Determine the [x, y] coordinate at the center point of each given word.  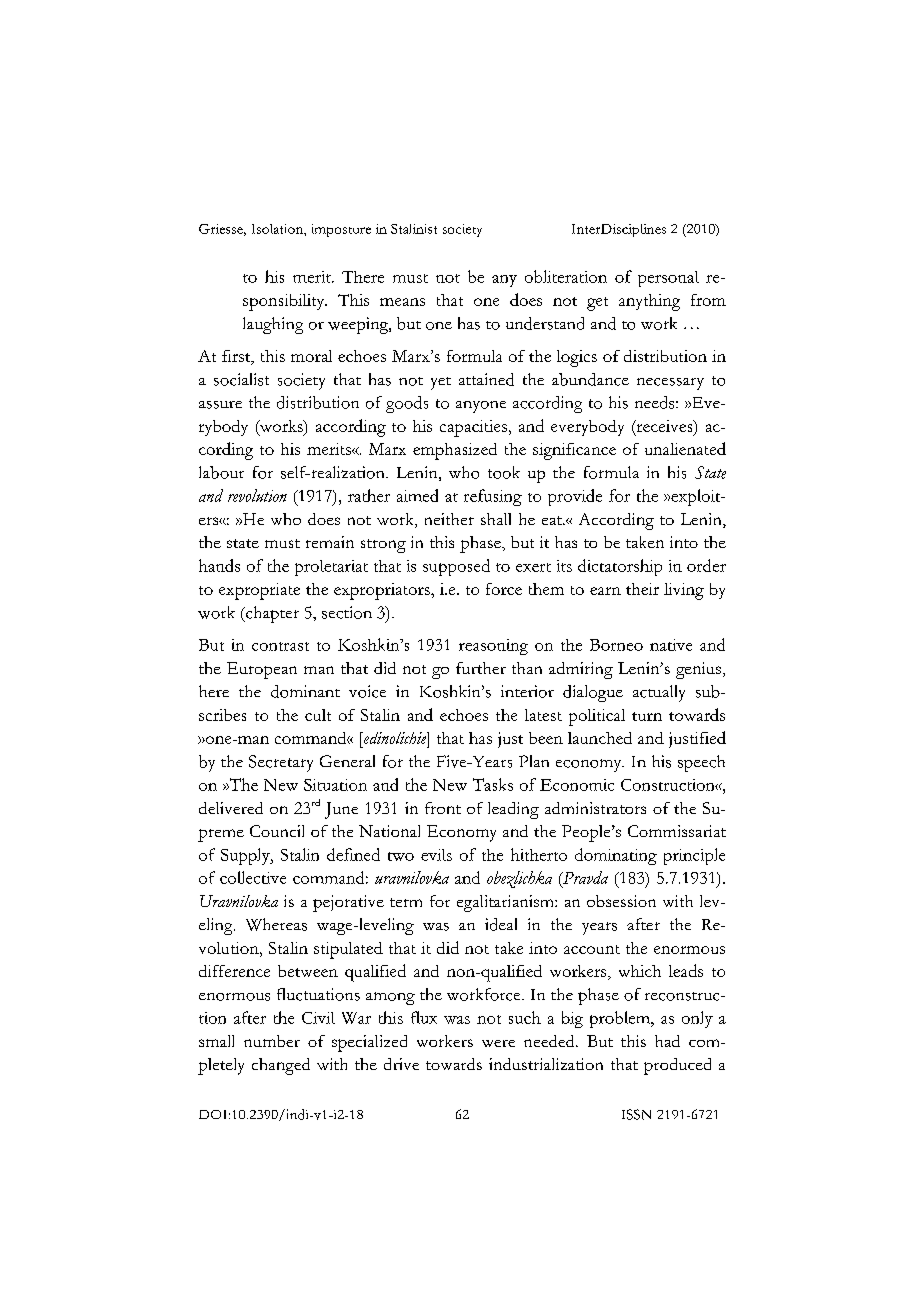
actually [659, 693]
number [272, 1041]
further [481, 668]
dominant [305, 691]
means [402, 302]
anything [649, 302]
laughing [273, 325]
